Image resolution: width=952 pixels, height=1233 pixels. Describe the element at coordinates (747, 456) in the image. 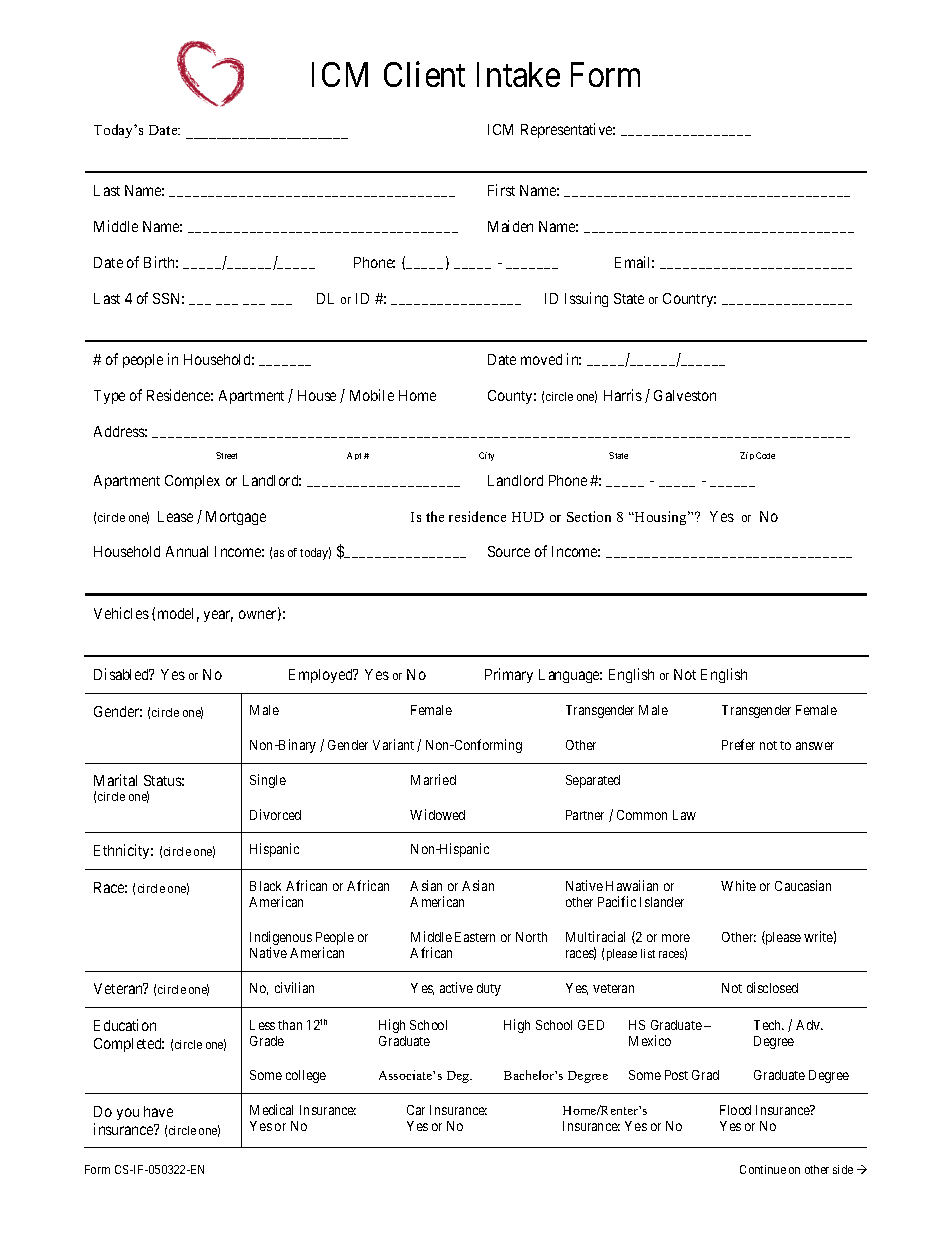

I see `Zip` at that location.
